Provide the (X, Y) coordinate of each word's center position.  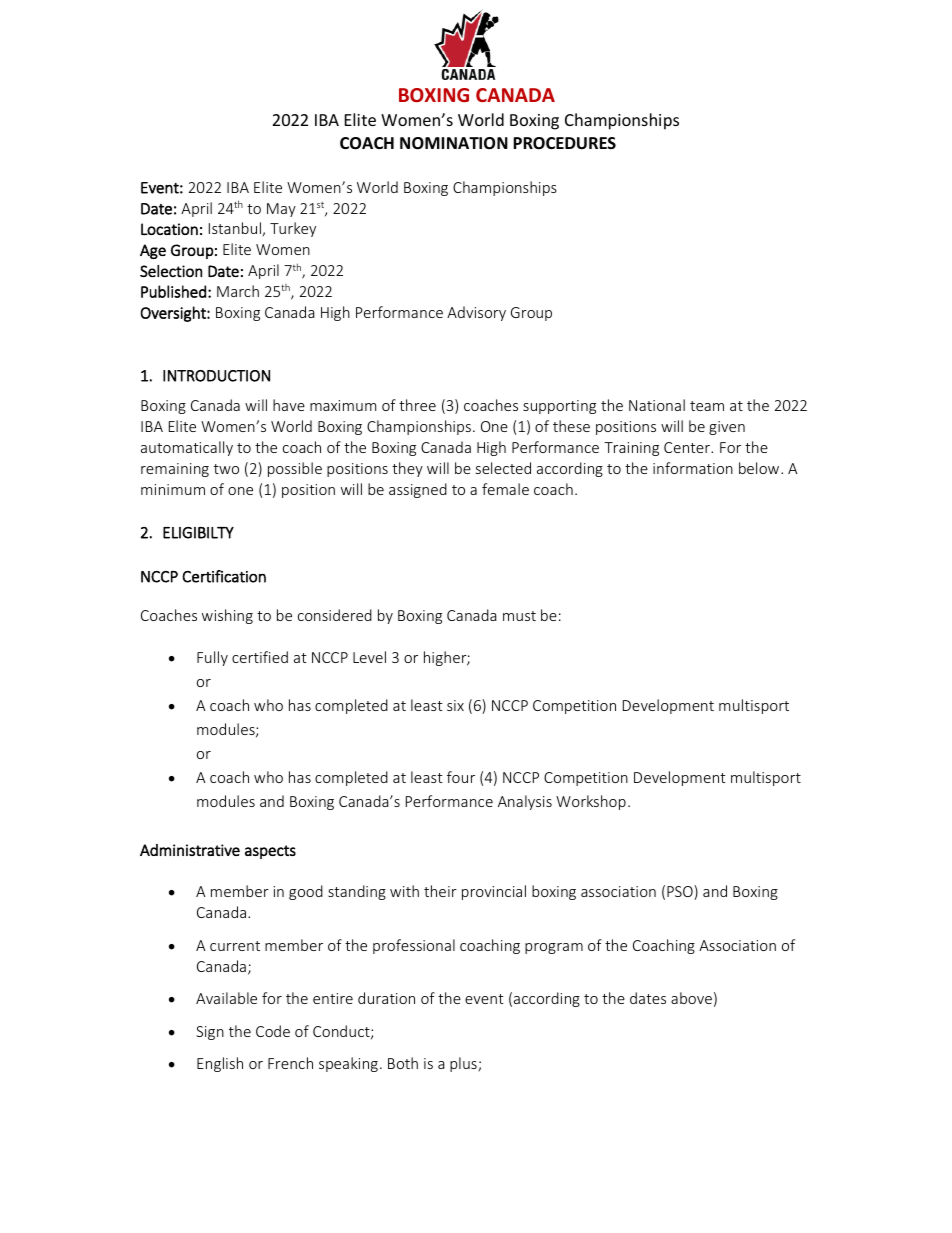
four (461, 777)
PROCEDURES (564, 143)
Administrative (190, 850)
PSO (681, 892)
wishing (227, 616)
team (707, 406)
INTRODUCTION (216, 376)
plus (464, 1064)
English (220, 1064)
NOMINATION (454, 143)
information (693, 468)
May (281, 210)
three (417, 405)
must (519, 616)
